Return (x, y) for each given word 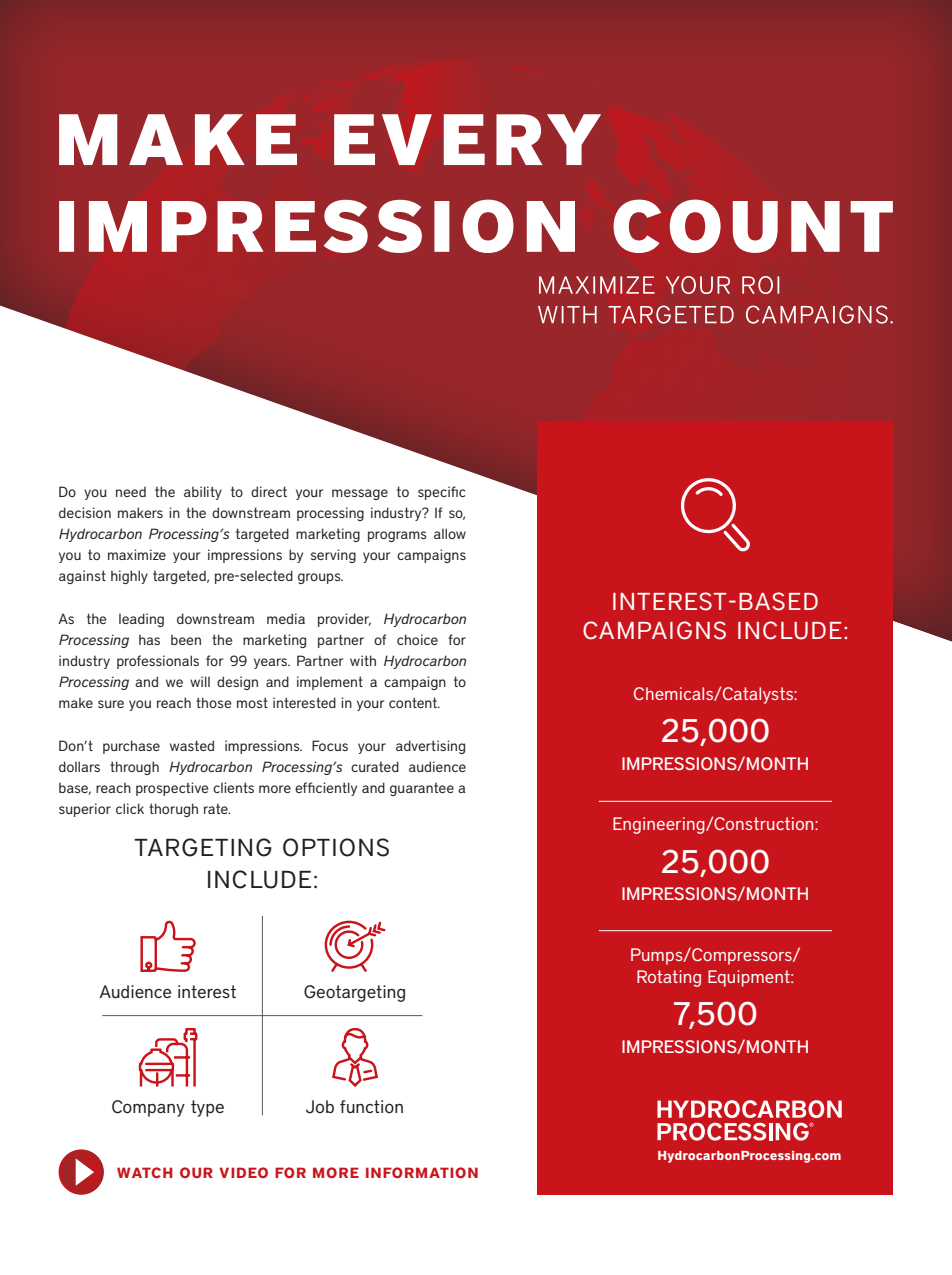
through (134, 768)
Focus (330, 745)
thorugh (173, 810)
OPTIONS (336, 847)
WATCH (145, 1172)
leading (141, 620)
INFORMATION (422, 1172)
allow (450, 533)
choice (417, 639)
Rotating (669, 978)
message (360, 494)
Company (148, 1108)
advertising (430, 747)
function (371, 1107)
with (363, 660)
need (131, 492)
